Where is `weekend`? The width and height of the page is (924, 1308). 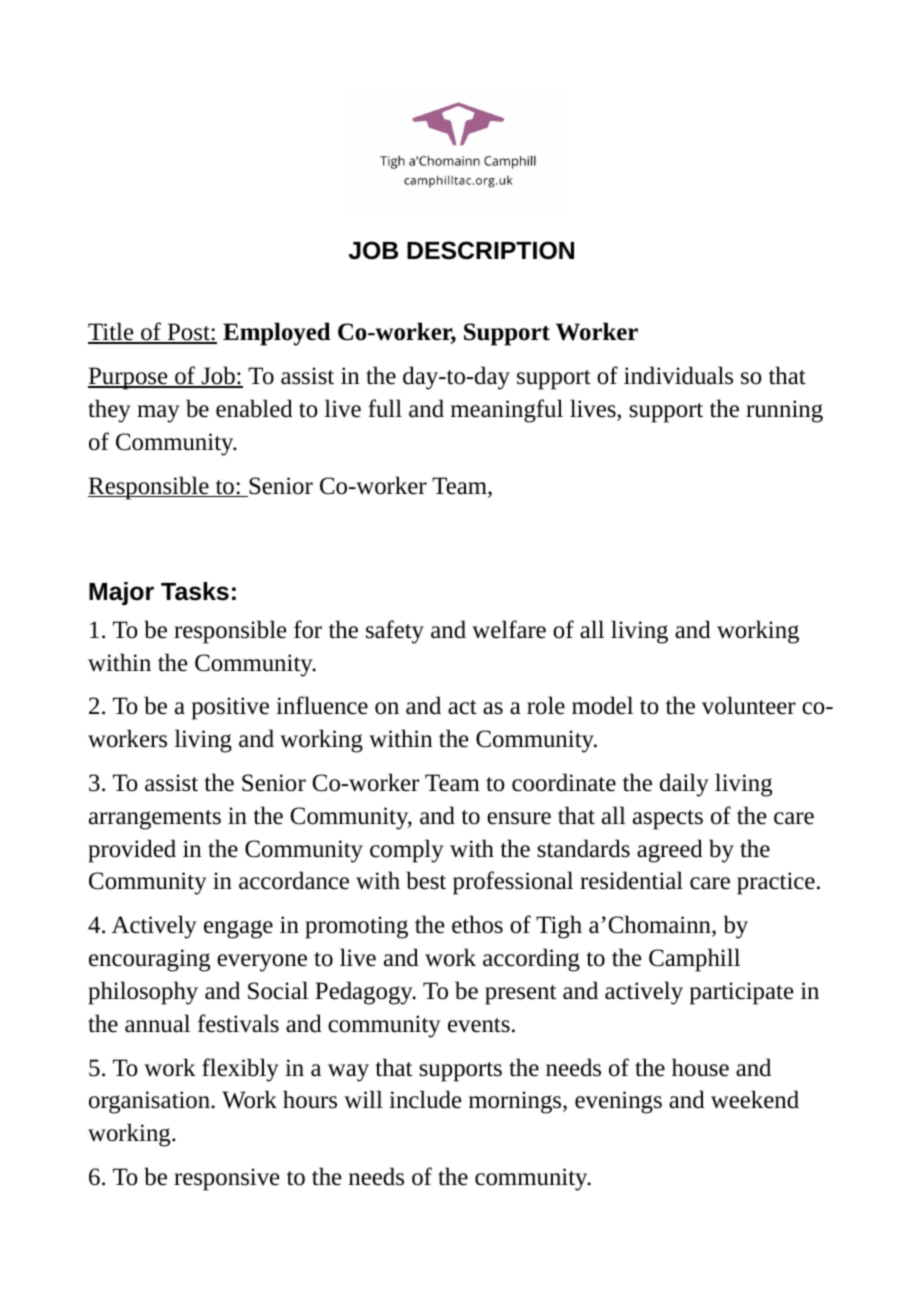
weekend is located at coordinates (755, 1099).
